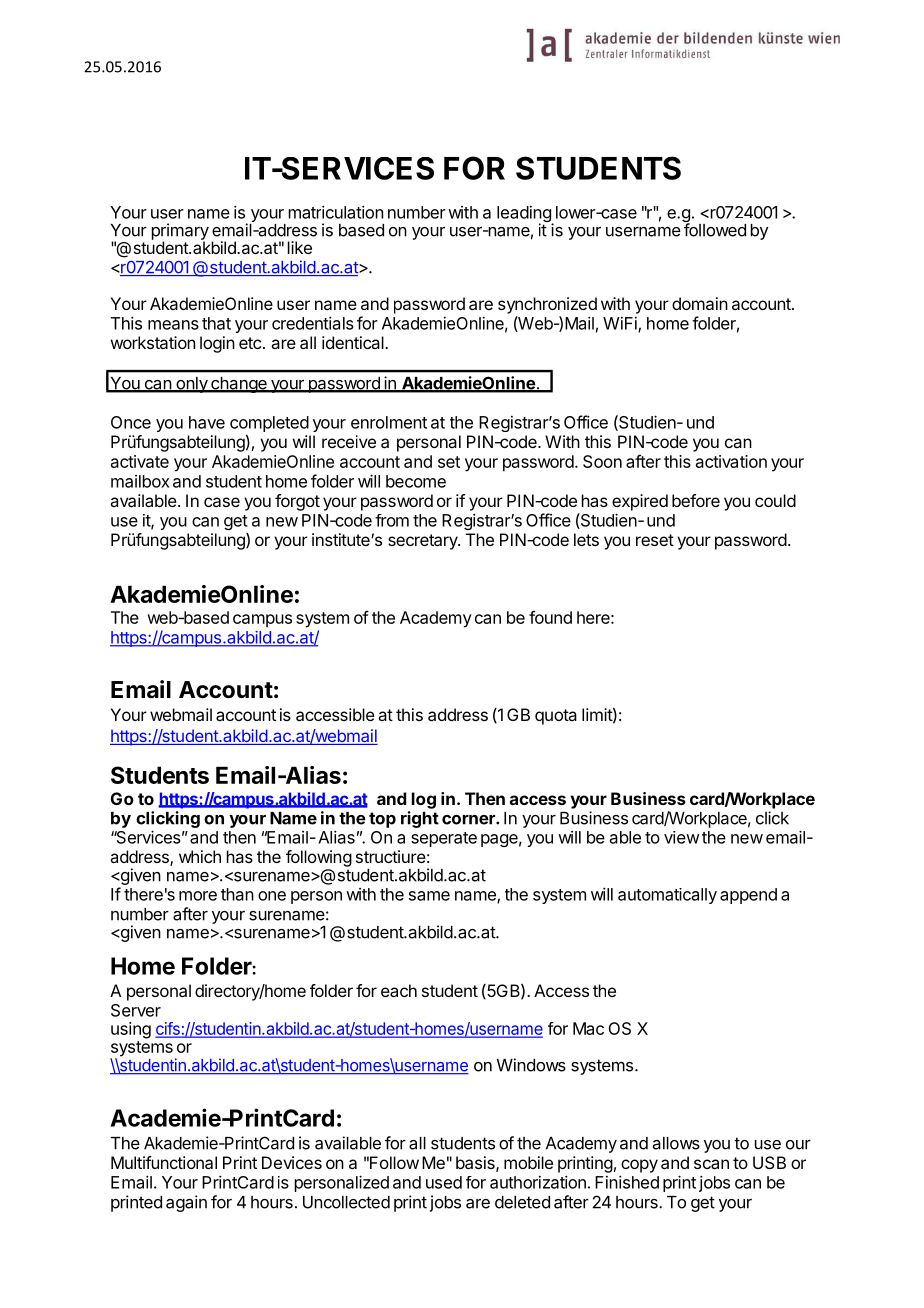  Describe the element at coordinates (667, 896) in the document. I see `automatically` at that location.
